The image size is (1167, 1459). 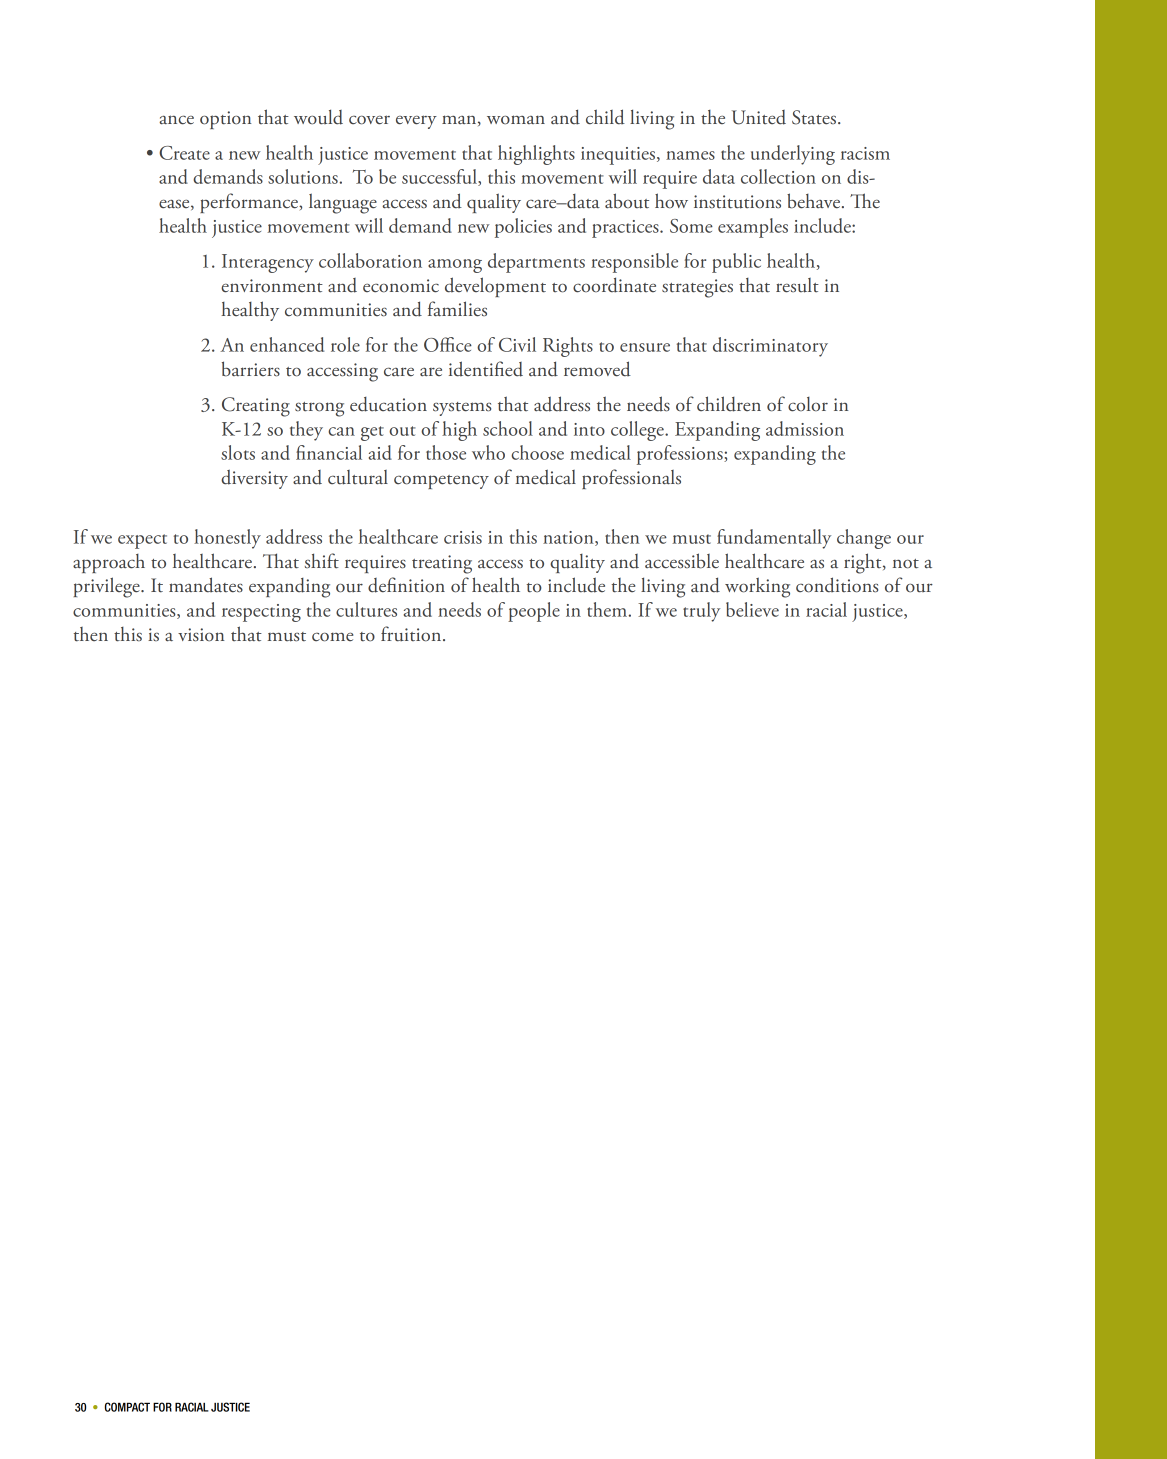 What do you see at coordinates (127, 1407) in the screenshot?
I see `COMPACT` at bounding box center [127, 1407].
